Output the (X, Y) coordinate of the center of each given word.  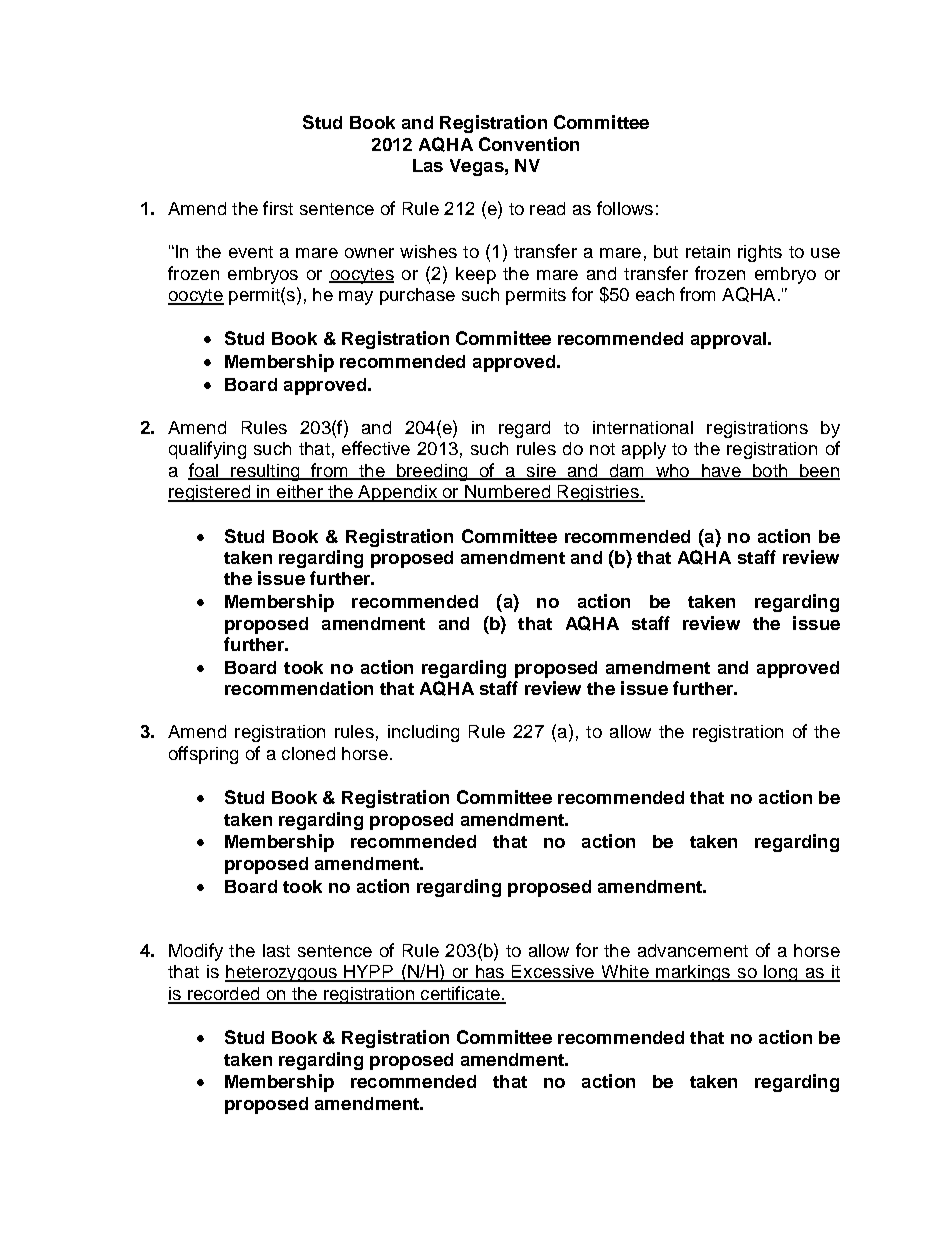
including (423, 733)
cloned (308, 753)
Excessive (553, 973)
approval (730, 340)
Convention (529, 144)
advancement (693, 950)
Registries (598, 493)
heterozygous (282, 973)
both (769, 471)
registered (210, 493)
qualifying (207, 450)
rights (760, 253)
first (278, 208)
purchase (417, 296)
